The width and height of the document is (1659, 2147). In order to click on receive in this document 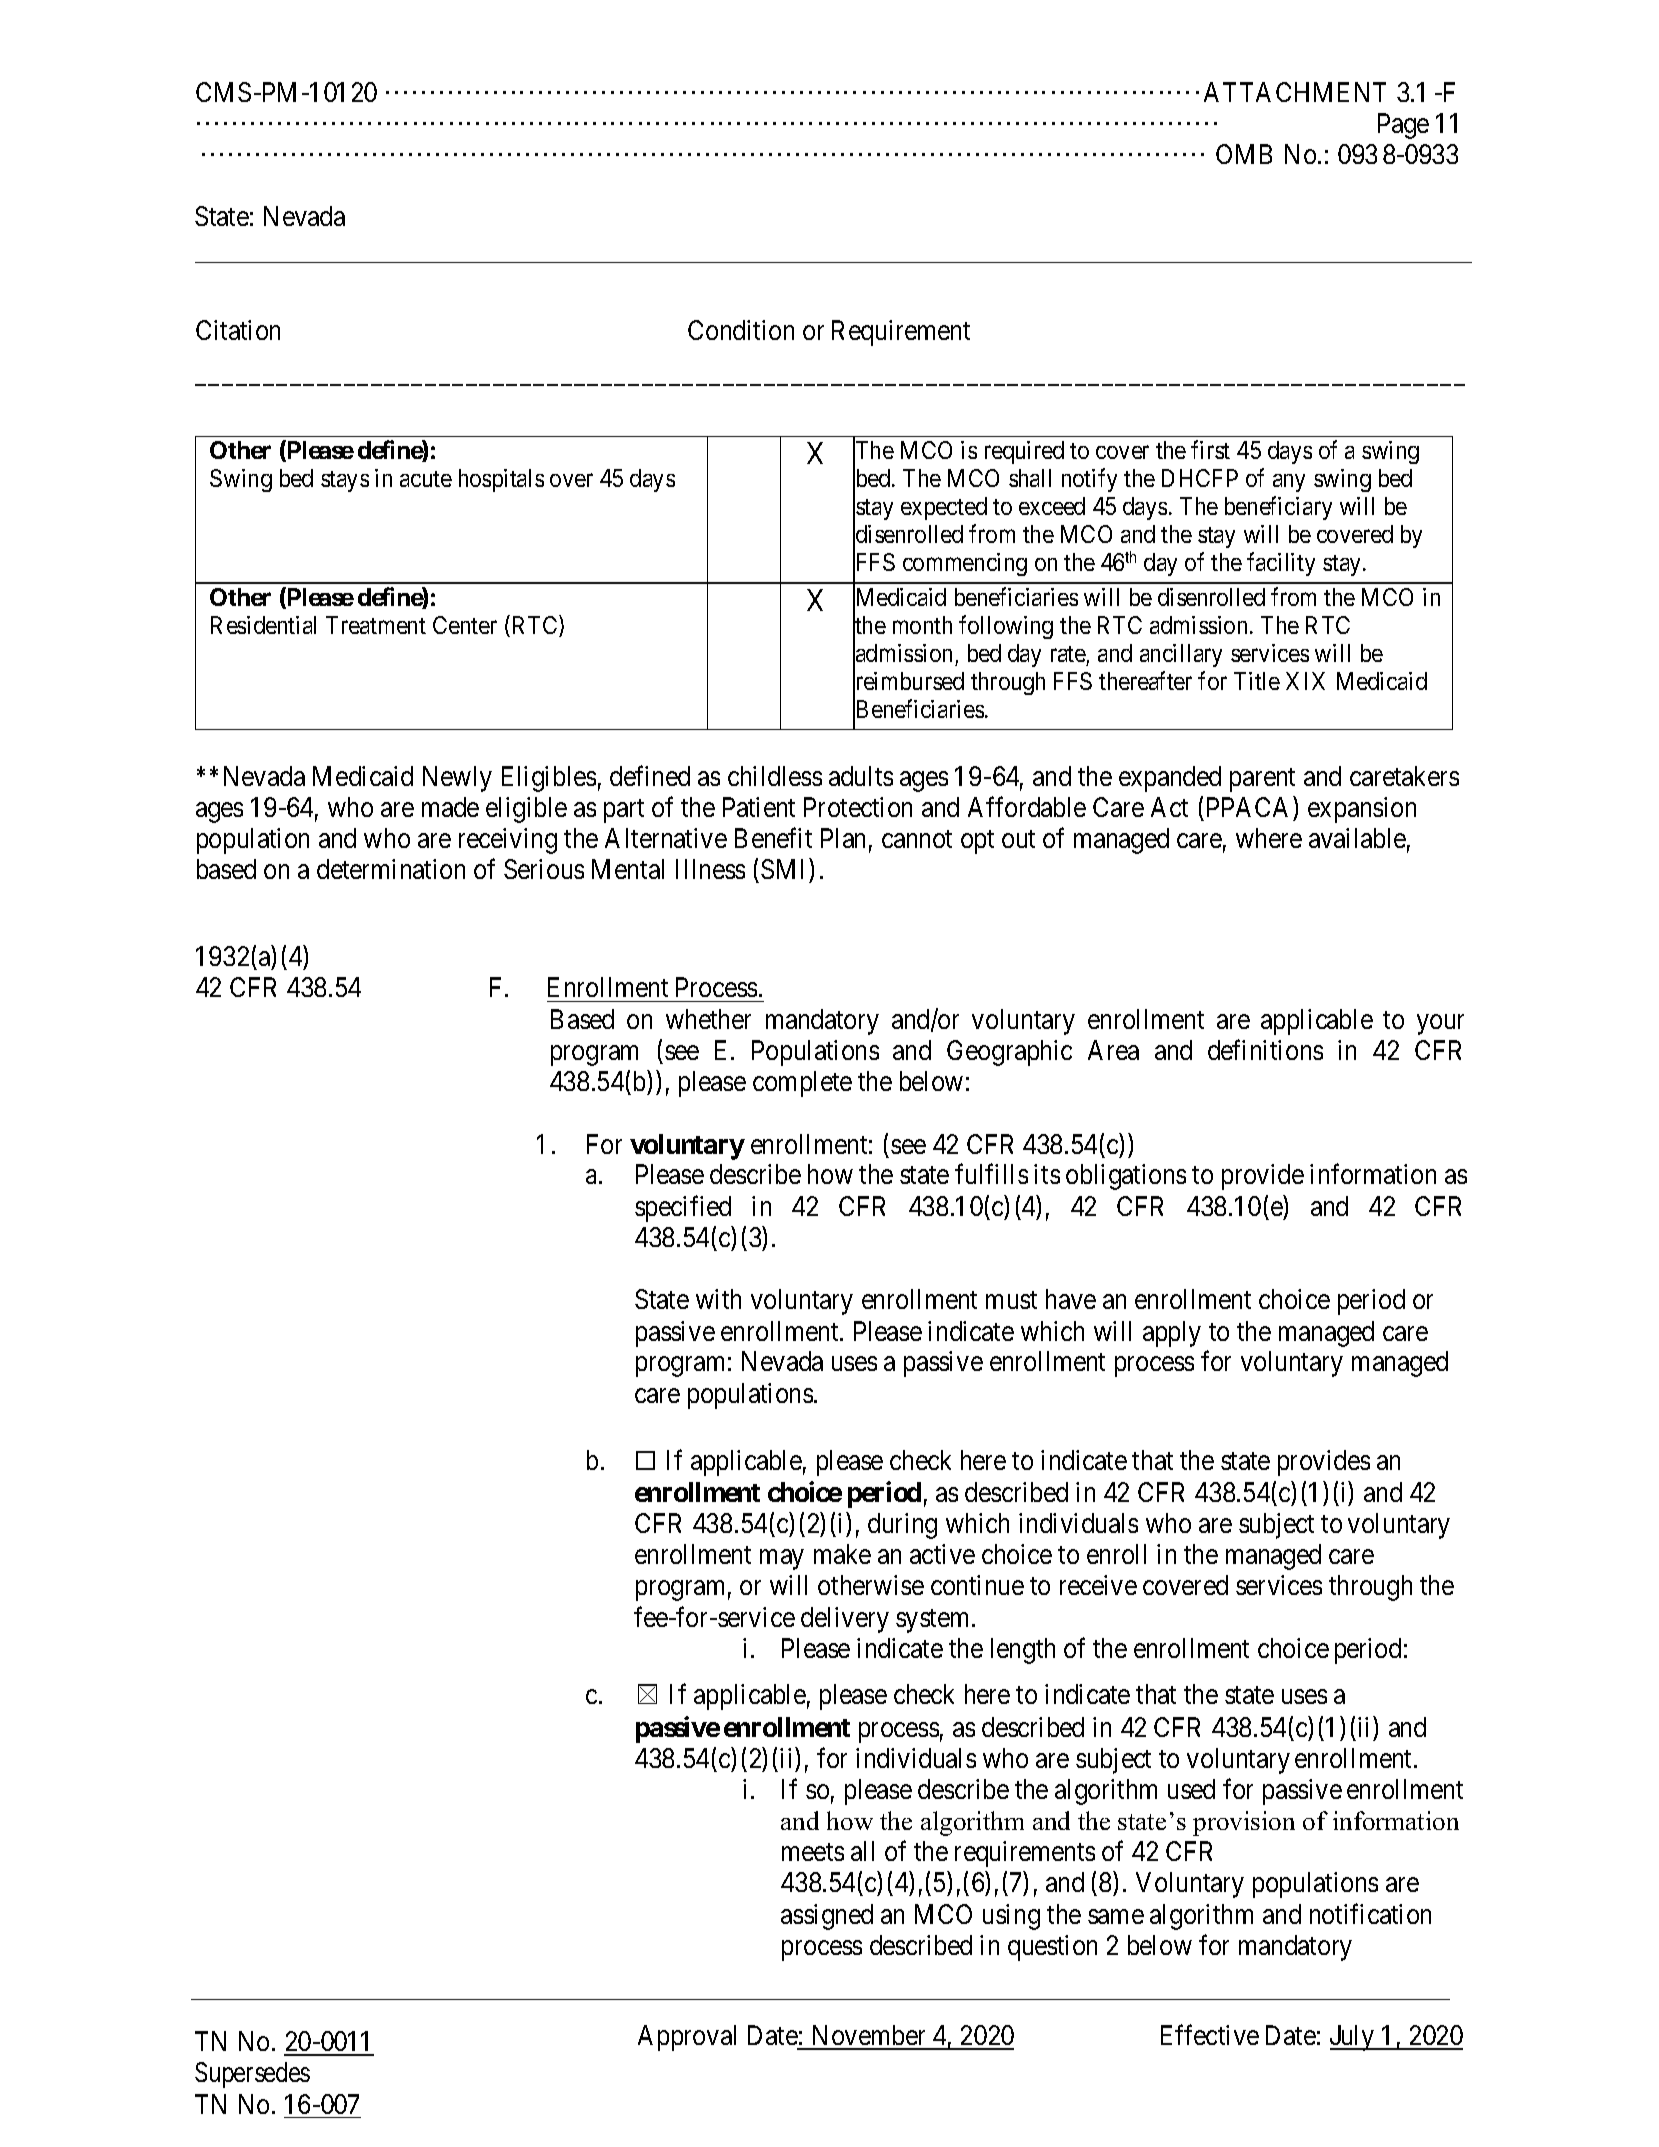, I will do `click(1098, 1585)`.
